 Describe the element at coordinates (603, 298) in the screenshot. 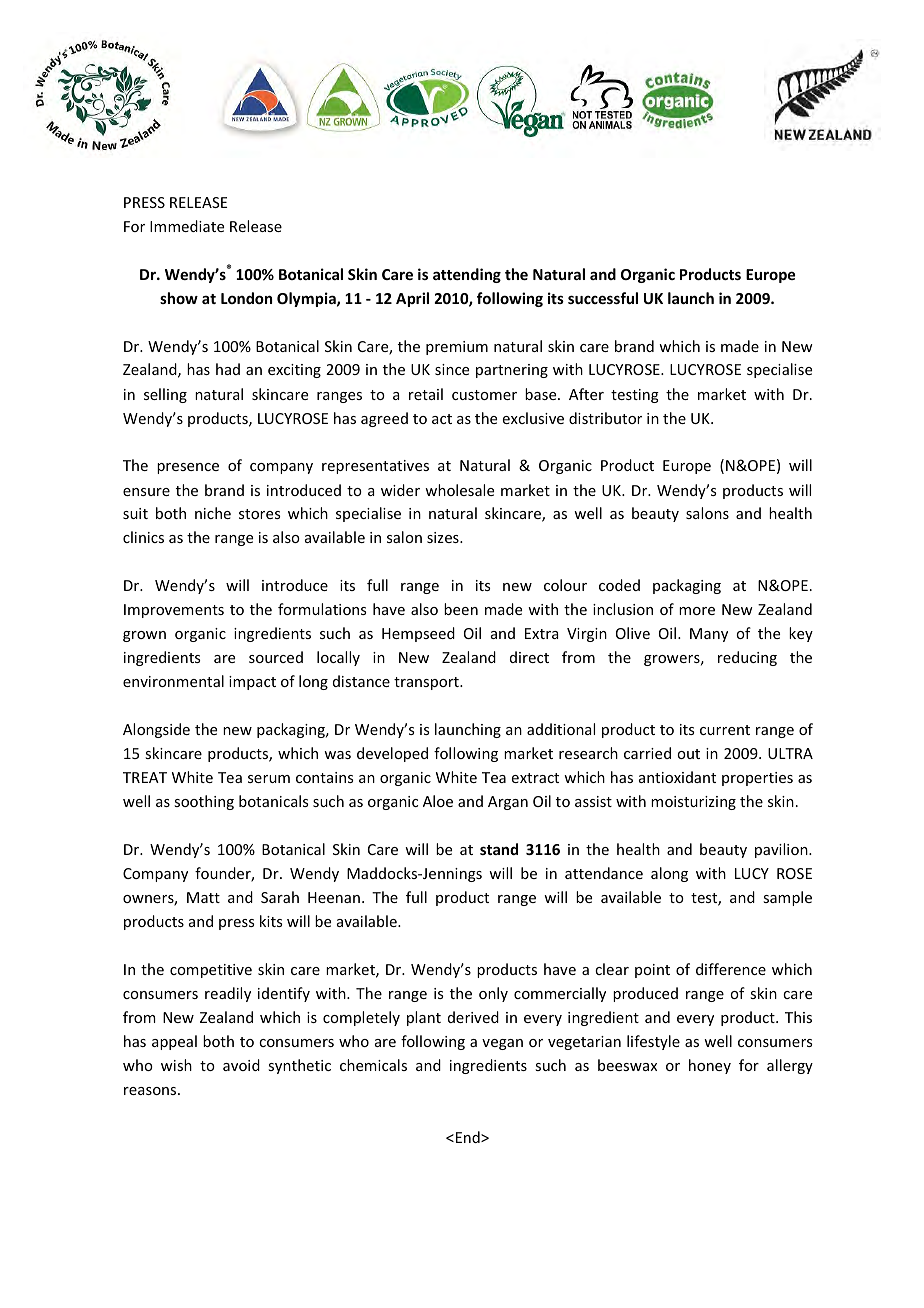

I see `successful` at that location.
